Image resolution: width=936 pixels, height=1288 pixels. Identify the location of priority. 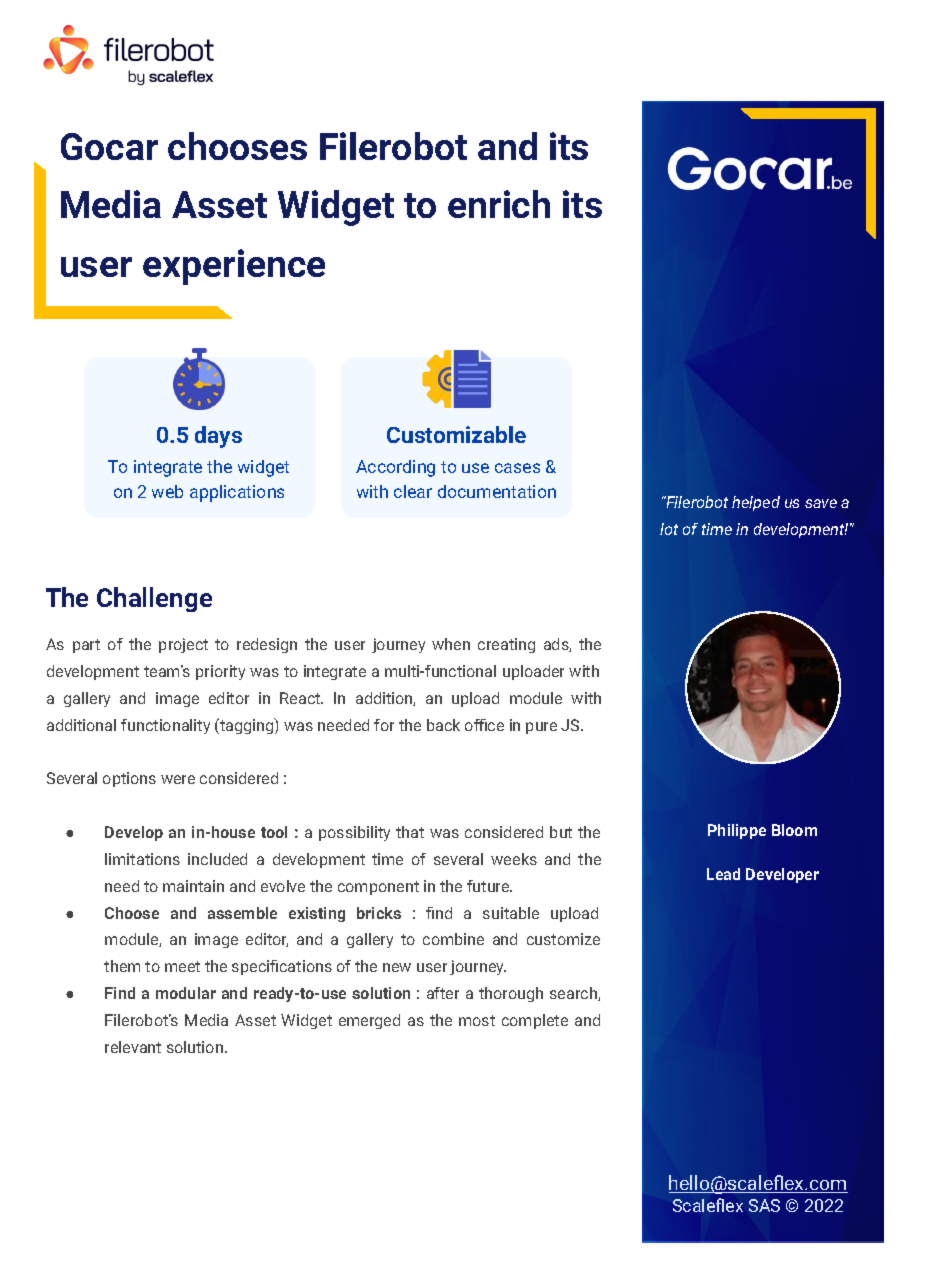
(220, 672).
